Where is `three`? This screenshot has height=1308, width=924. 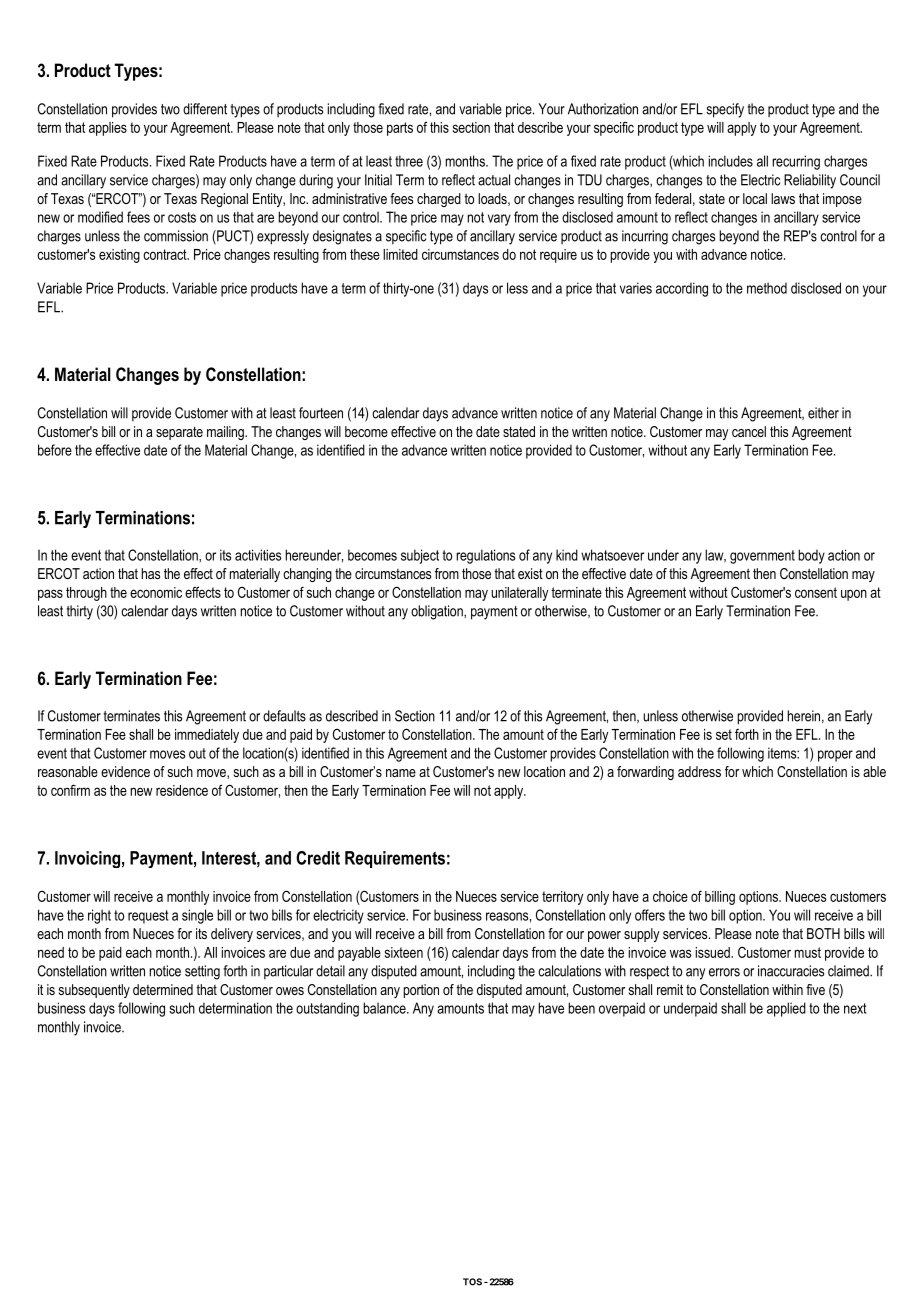
three is located at coordinates (409, 161).
